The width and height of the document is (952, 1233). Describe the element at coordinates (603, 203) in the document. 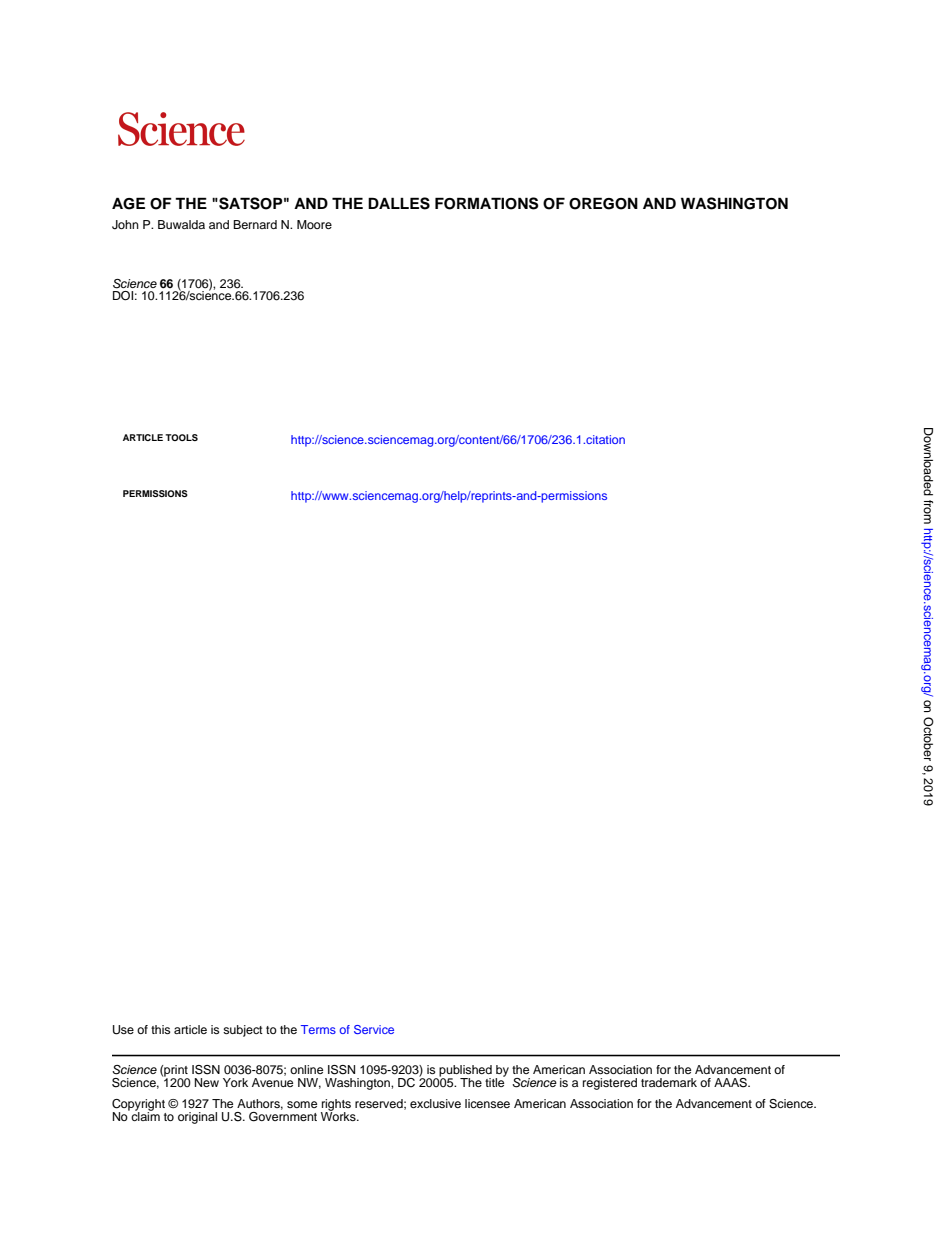

I see `OREGON` at that location.
